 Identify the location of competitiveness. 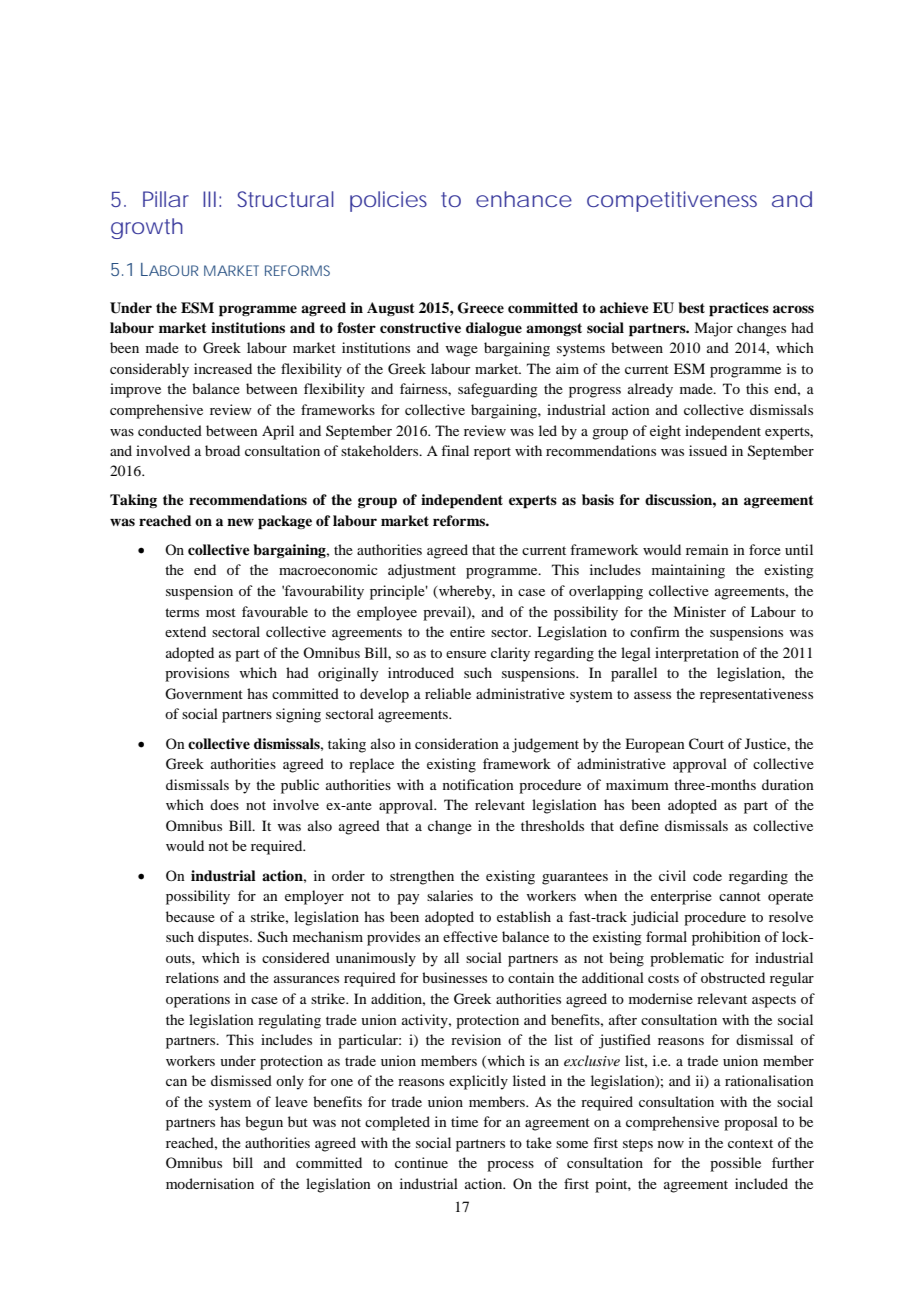
(672, 201).
